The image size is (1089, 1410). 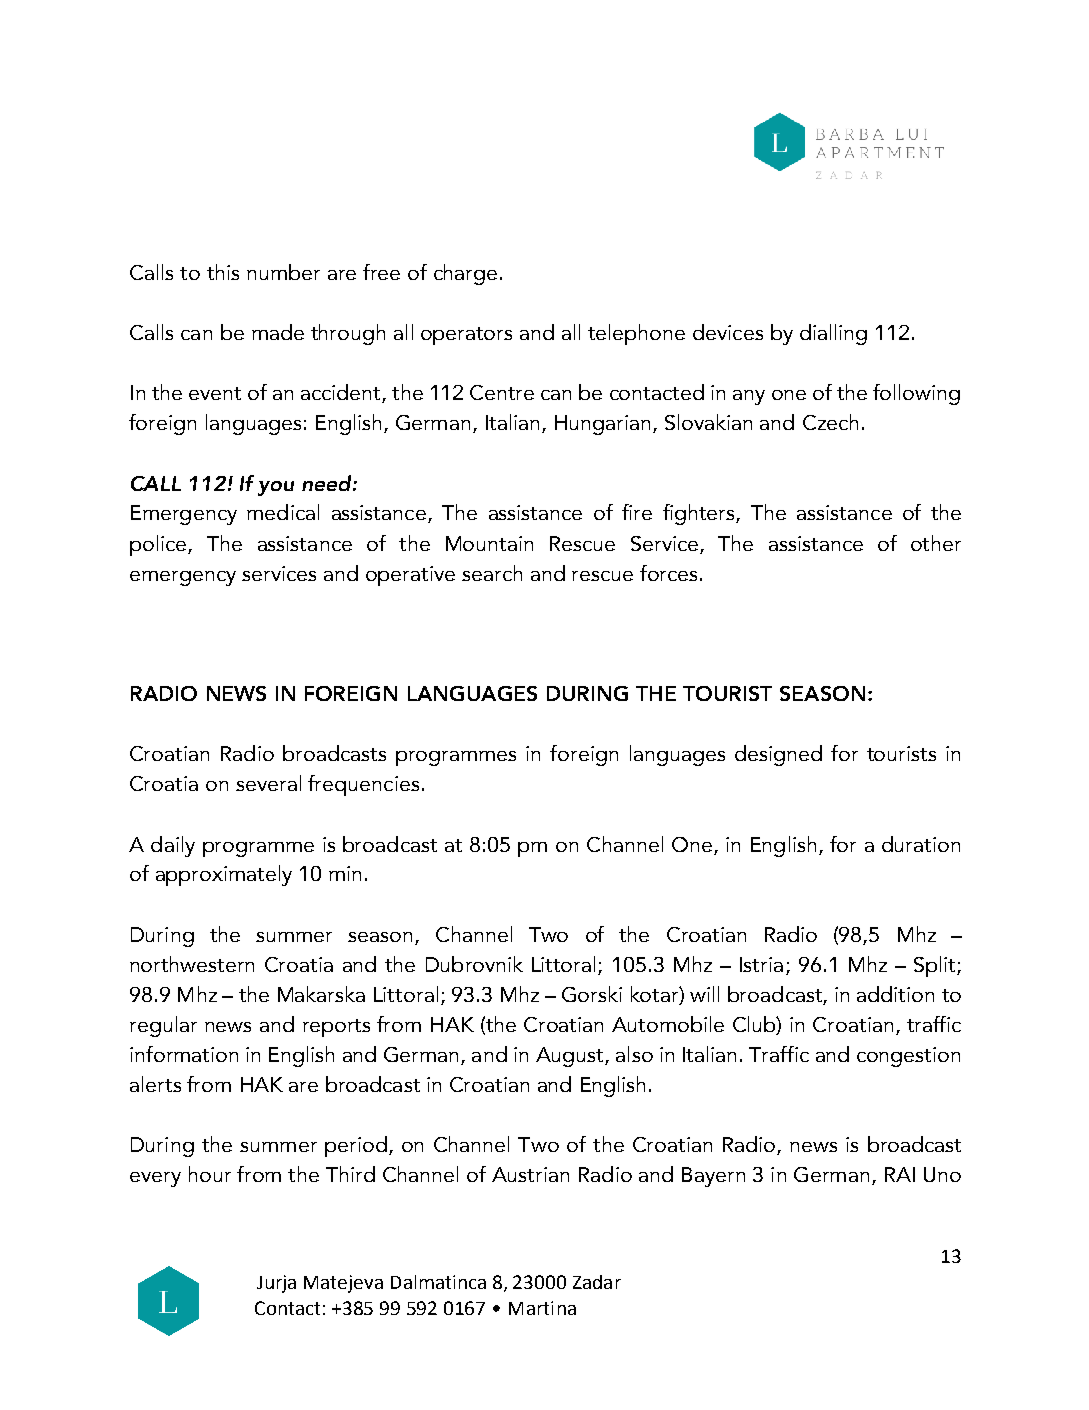 I want to click on charge, so click(x=465, y=274).
